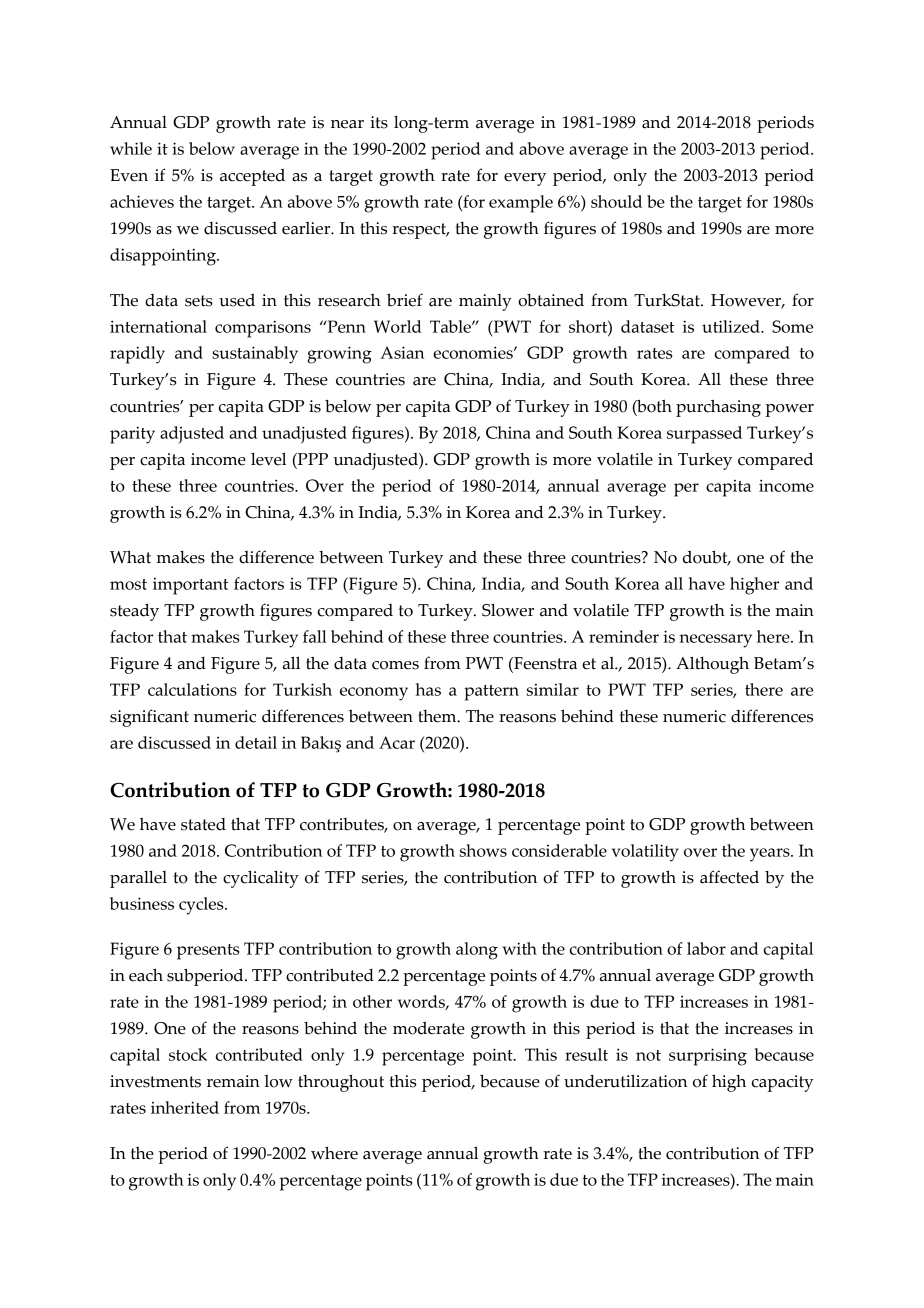 This image has height=1308, width=924. What do you see at coordinates (704, 435) in the image?
I see `surpassed` at bounding box center [704, 435].
